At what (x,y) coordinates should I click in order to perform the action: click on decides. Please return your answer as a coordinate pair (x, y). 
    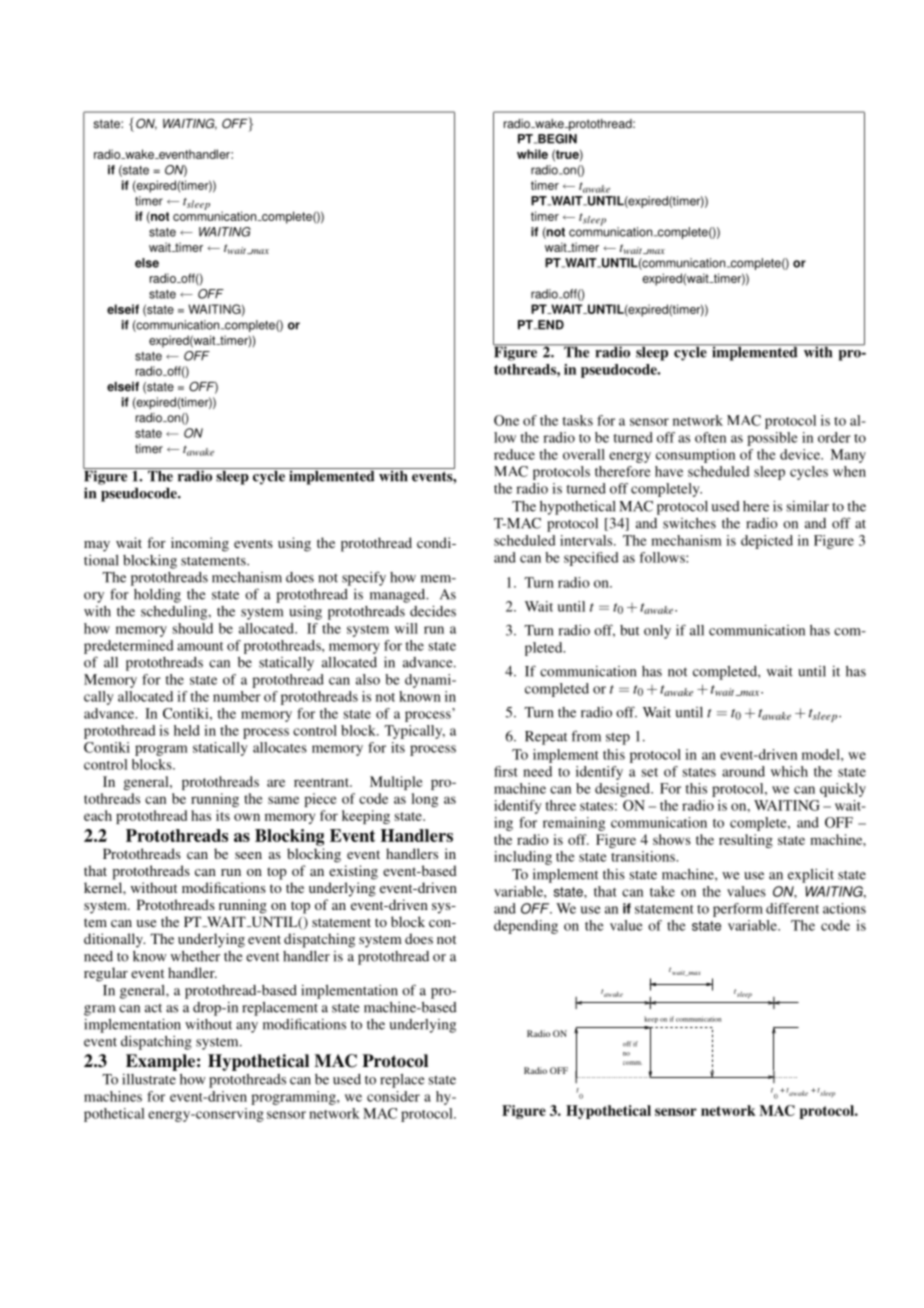
    Looking at the image, I should click on (433, 611).
